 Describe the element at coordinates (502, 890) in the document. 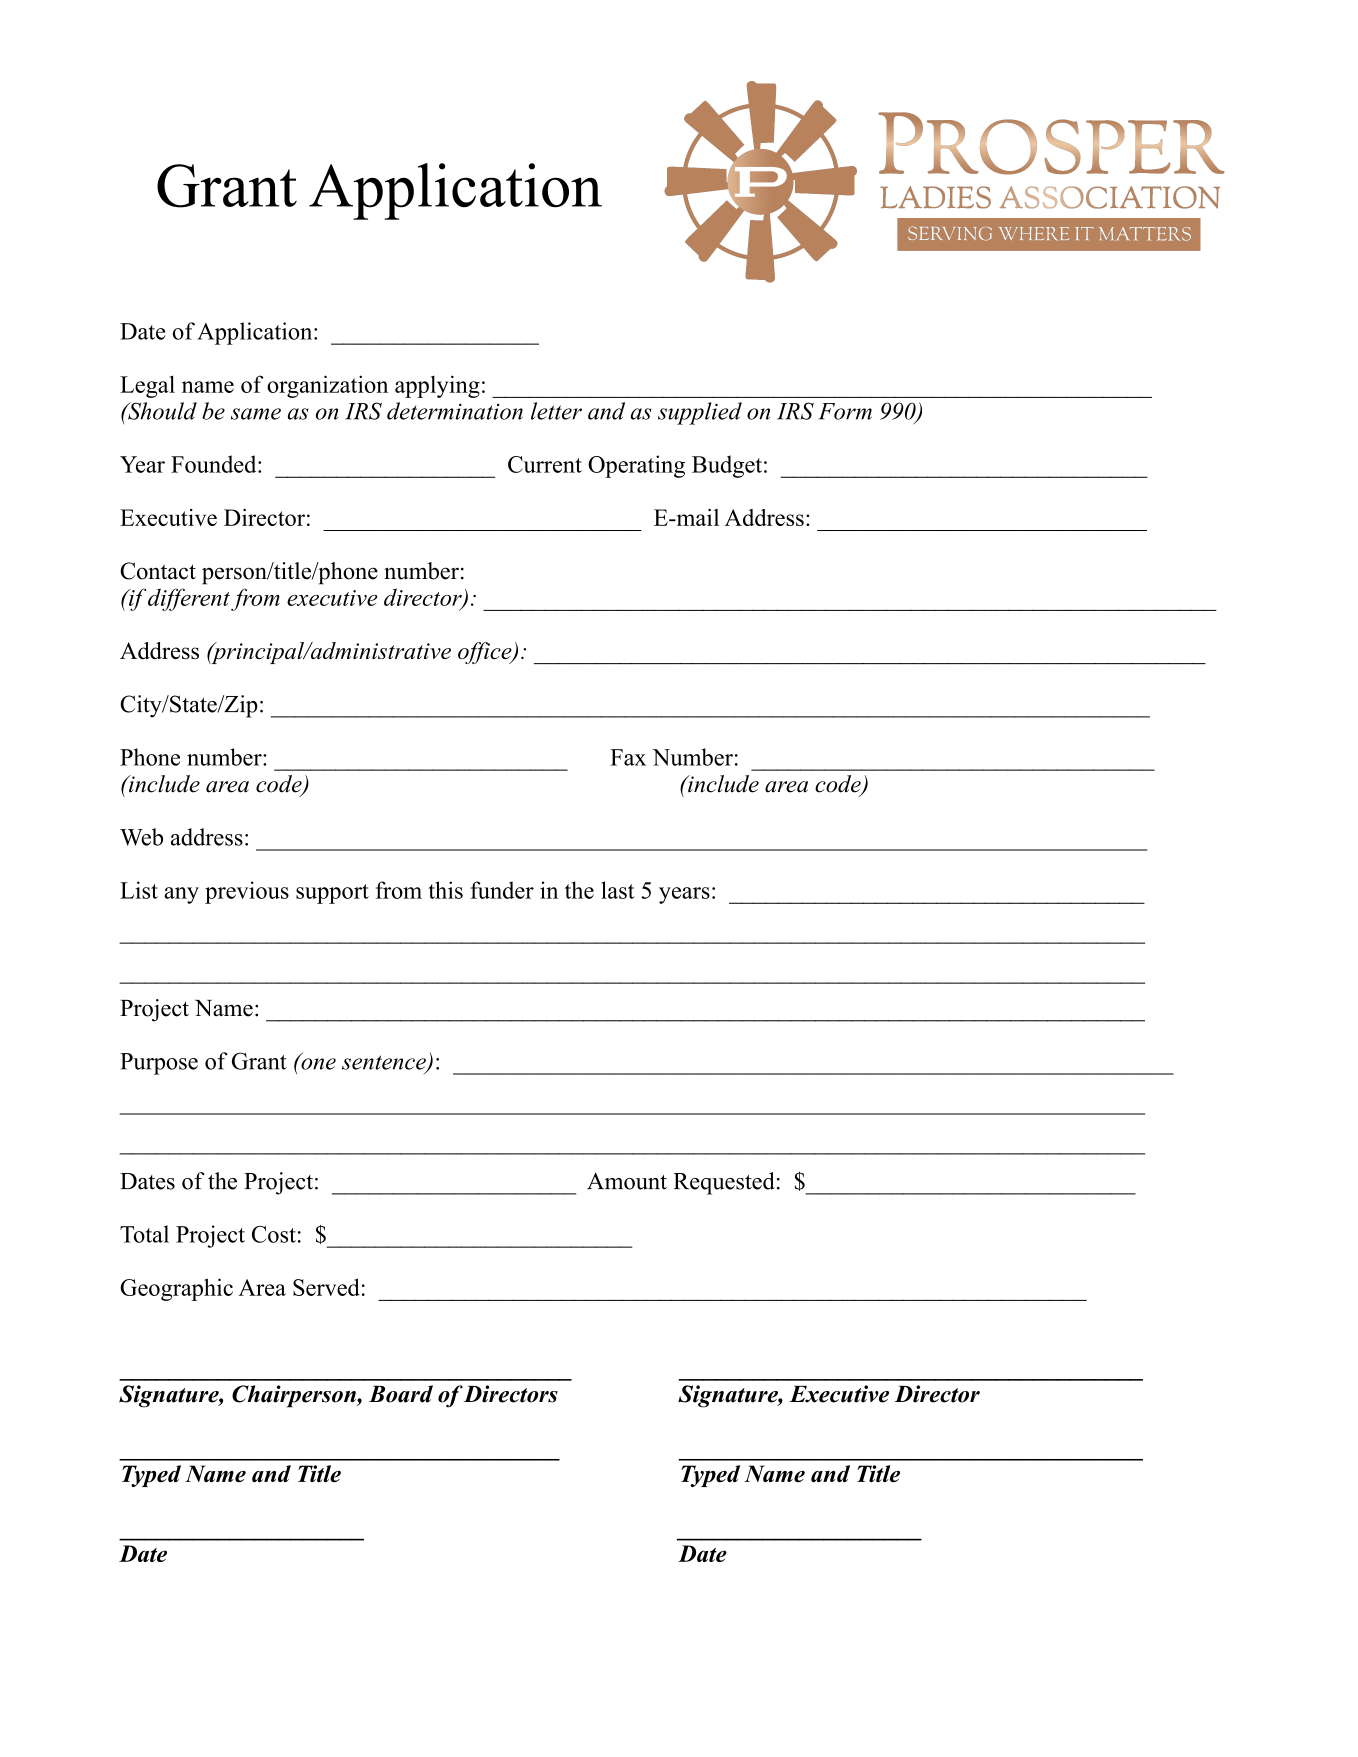

I see `funder` at that location.
